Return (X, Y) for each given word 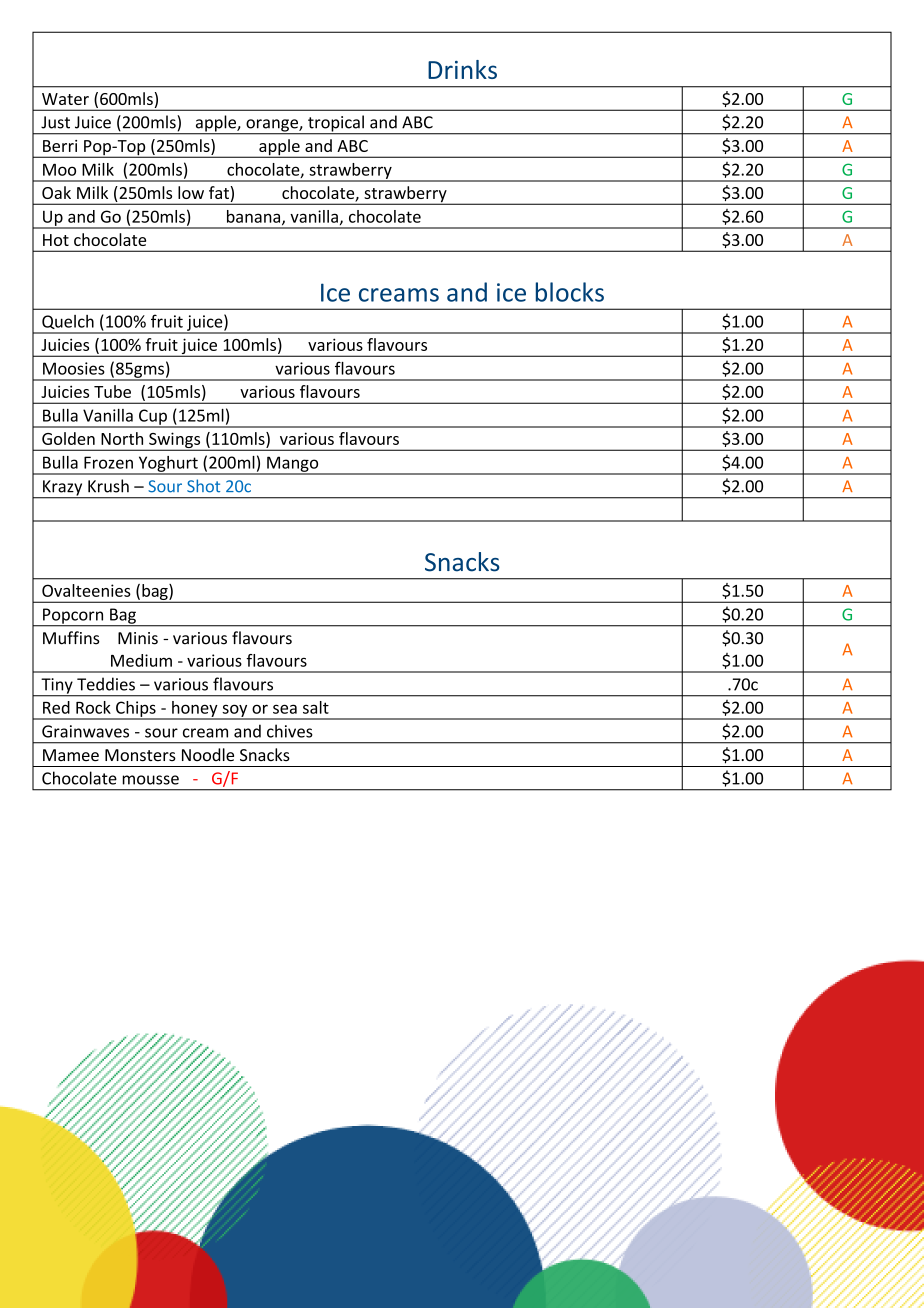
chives (290, 731)
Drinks (462, 69)
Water (65, 99)
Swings (175, 441)
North (122, 438)
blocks (570, 292)
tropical (336, 124)
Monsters (140, 755)
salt (316, 707)
